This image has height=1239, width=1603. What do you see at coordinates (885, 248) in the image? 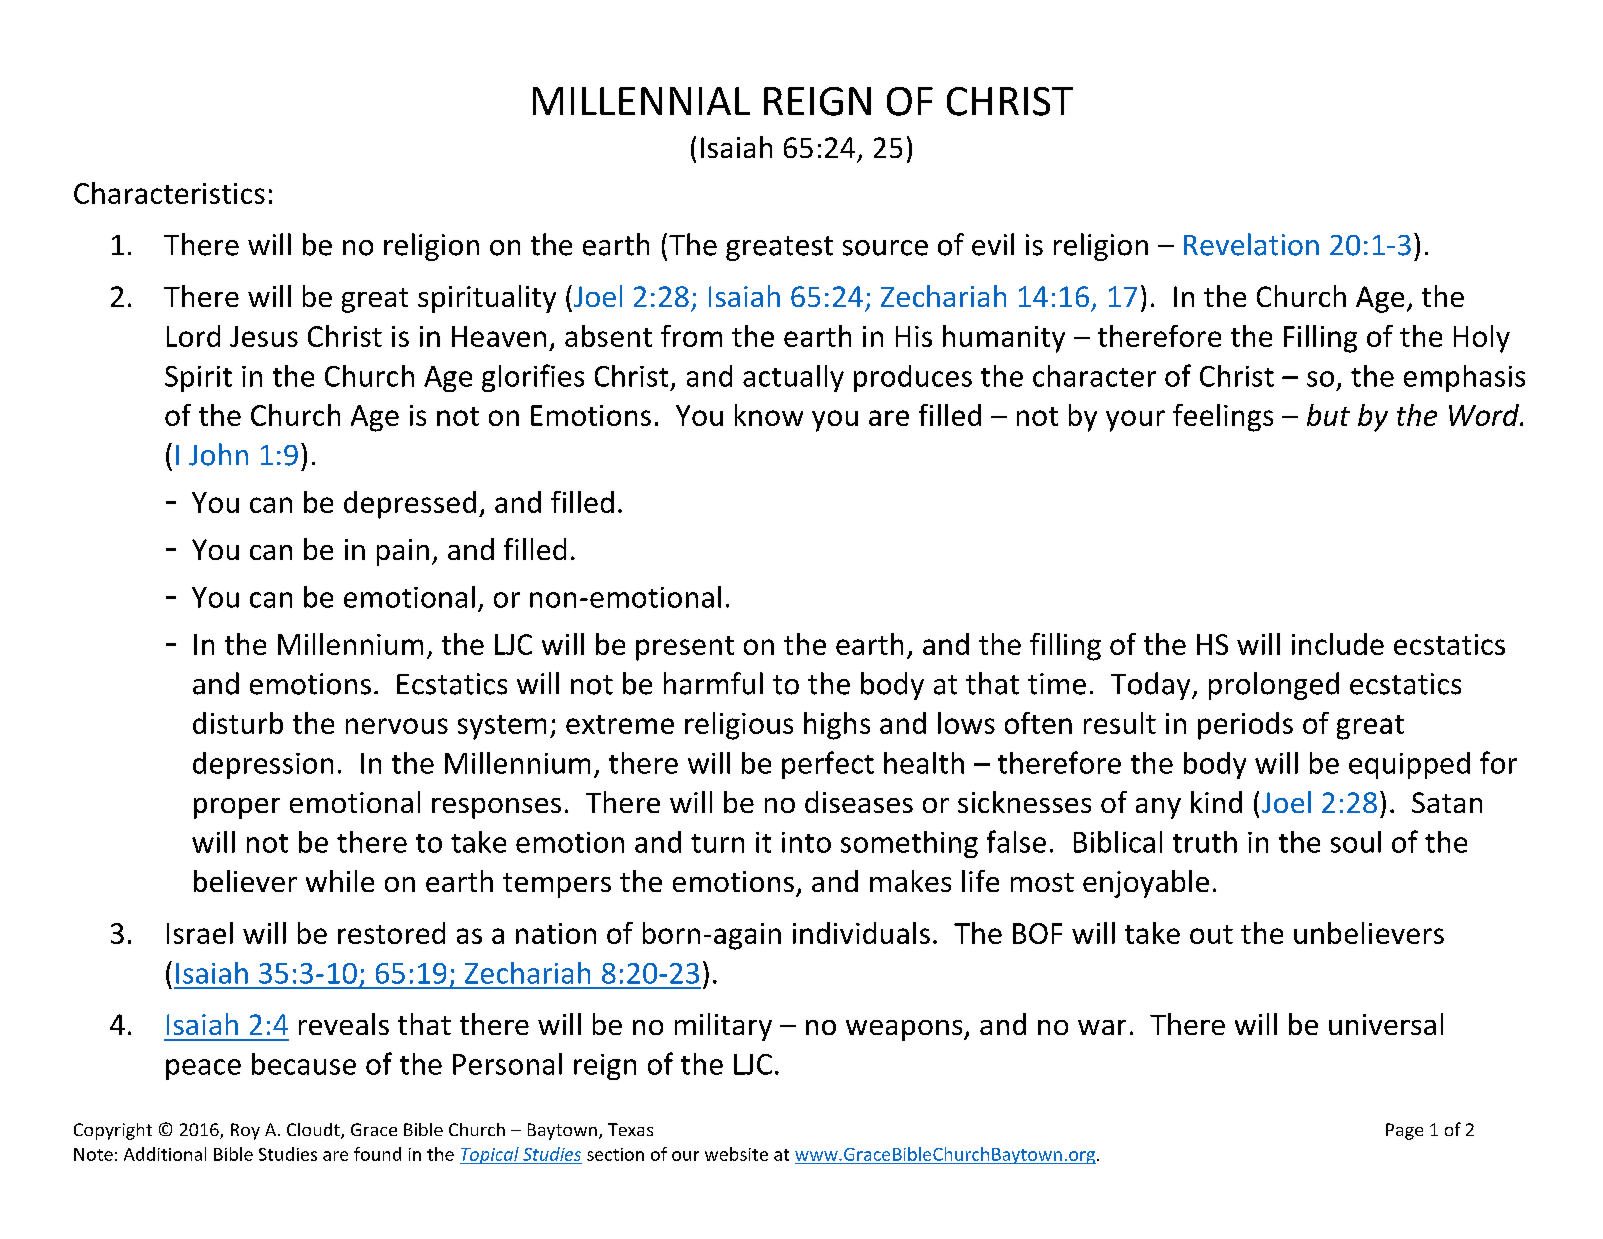
I see `source` at bounding box center [885, 248].
